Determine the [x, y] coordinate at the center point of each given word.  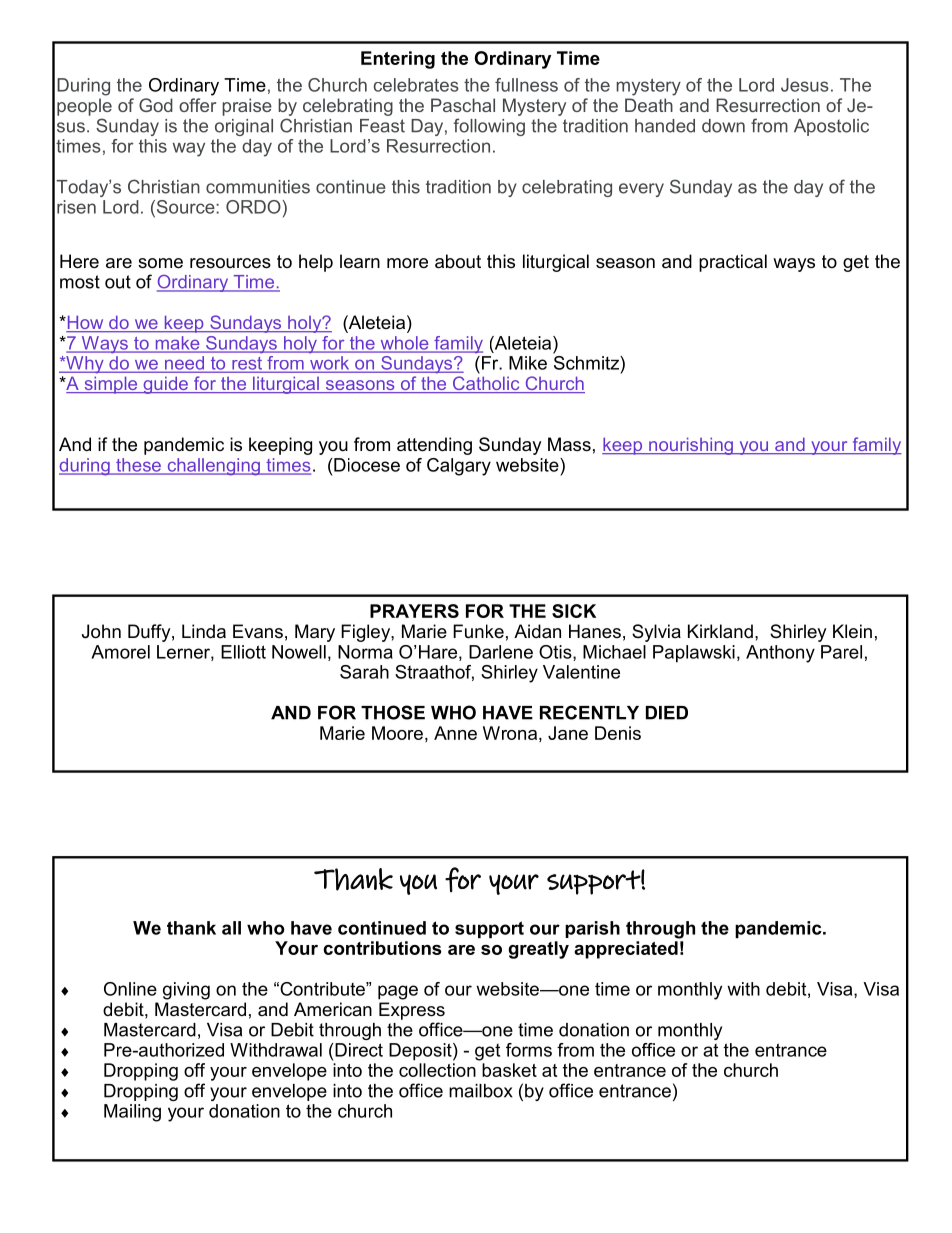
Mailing [132, 1113]
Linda [204, 631]
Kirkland [720, 631]
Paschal [463, 105]
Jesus [805, 85]
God [156, 105]
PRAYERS [414, 611]
